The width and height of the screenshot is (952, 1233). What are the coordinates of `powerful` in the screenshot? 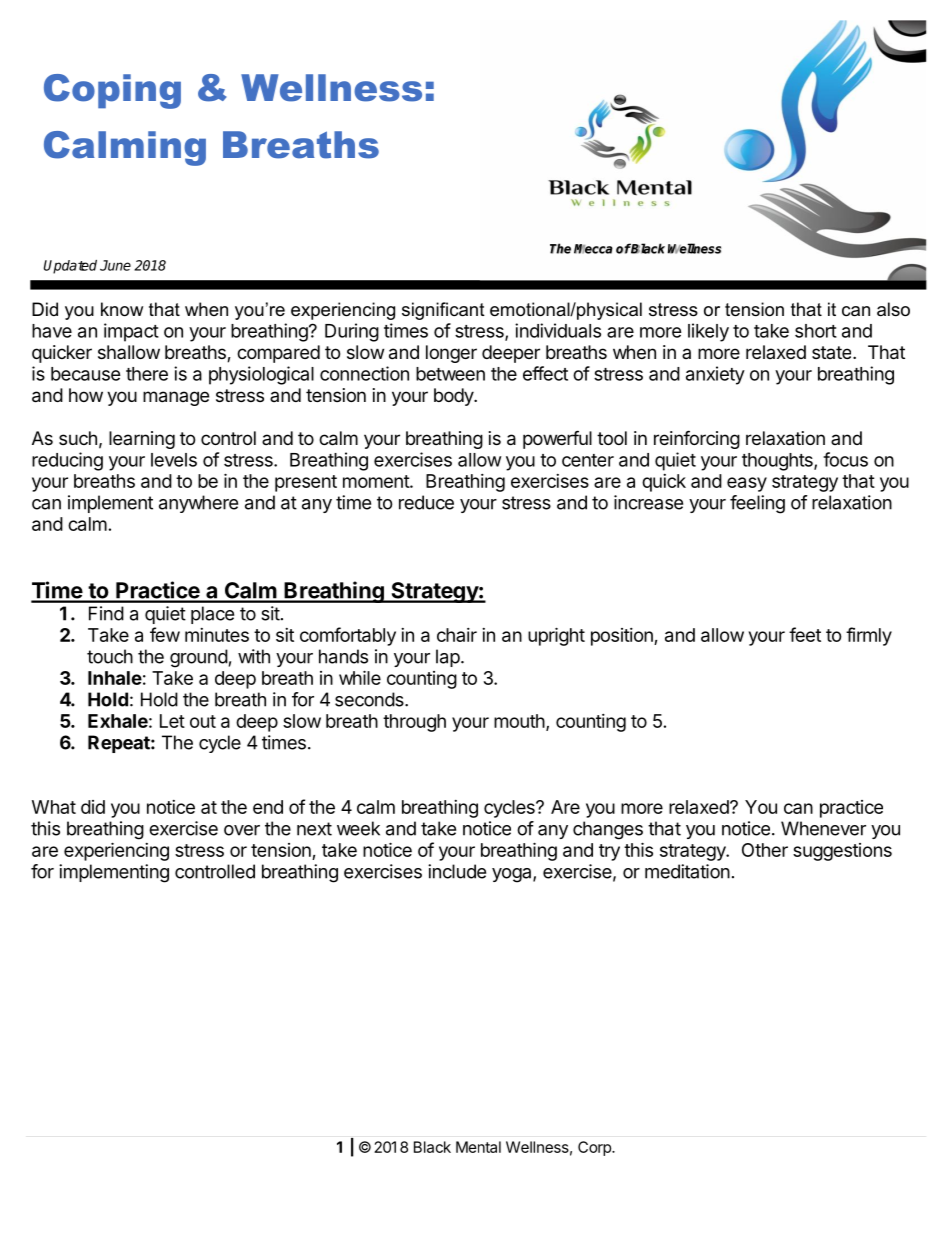 It's located at (557, 439).
